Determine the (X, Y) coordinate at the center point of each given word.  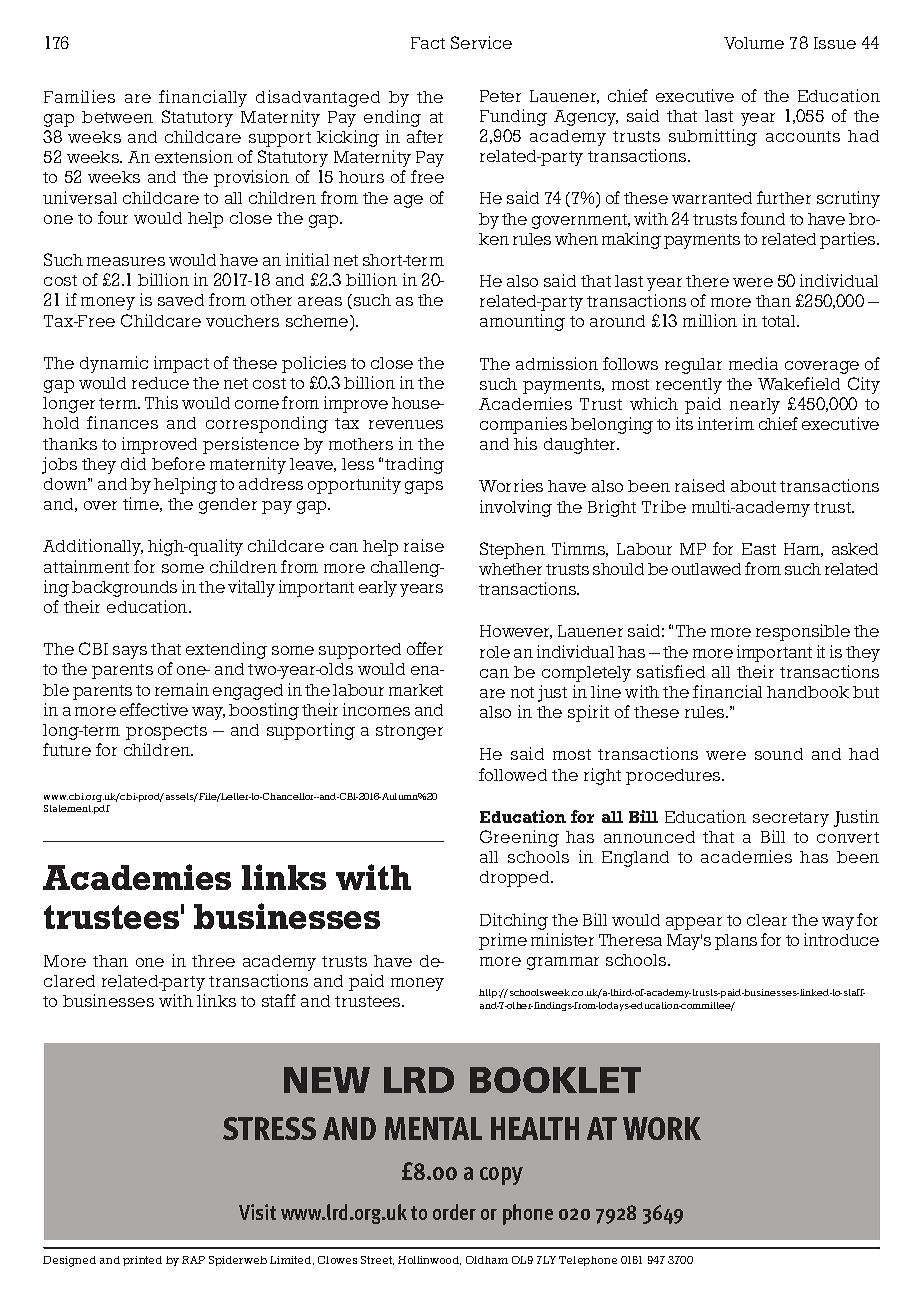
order (454, 1212)
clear (767, 920)
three (213, 961)
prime (503, 941)
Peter (500, 96)
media (753, 363)
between (117, 117)
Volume (754, 43)
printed (142, 1261)
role (495, 652)
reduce (160, 383)
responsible (803, 632)
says (130, 652)
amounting (522, 322)
